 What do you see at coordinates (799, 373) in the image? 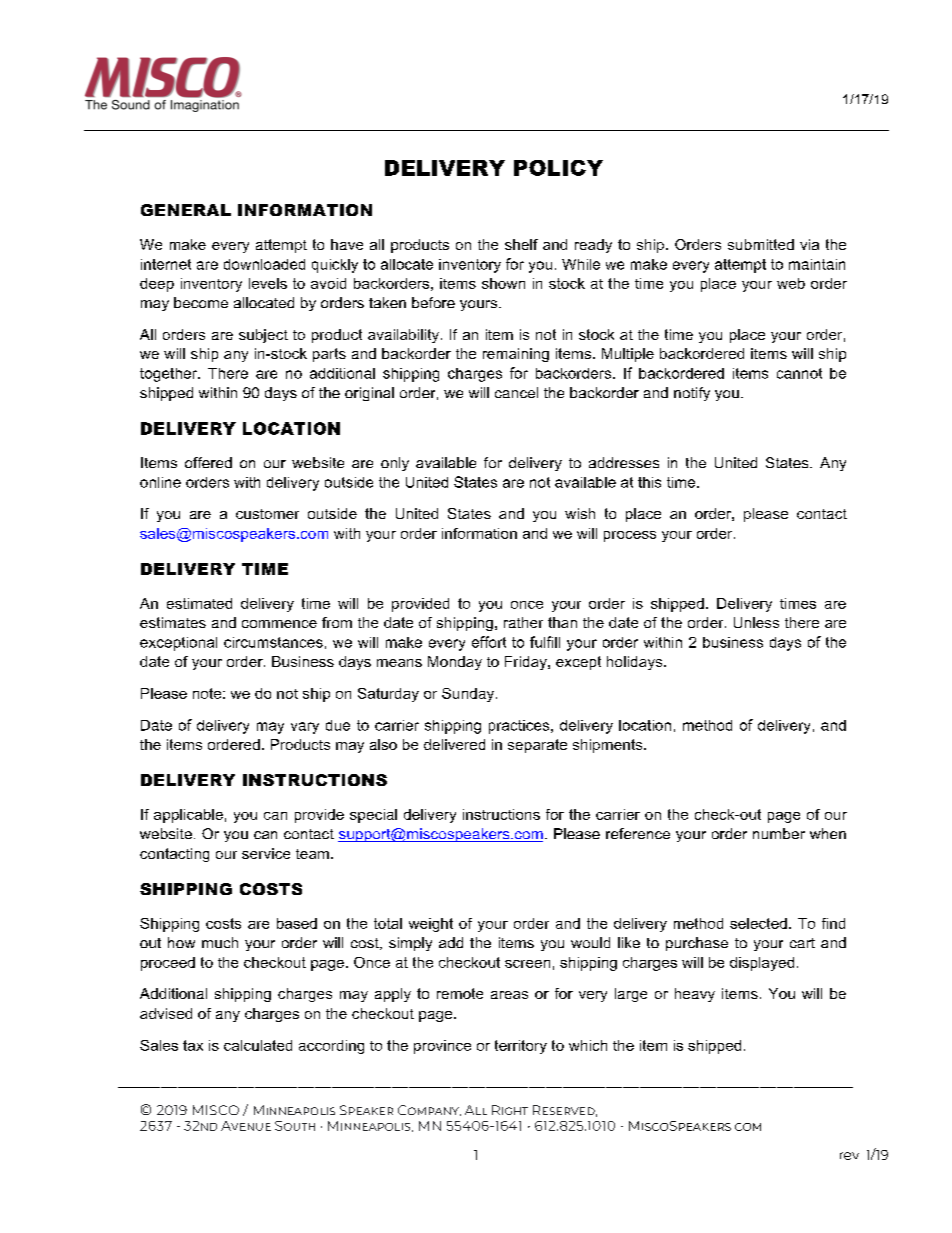
I see `cannot` at bounding box center [799, 373].
